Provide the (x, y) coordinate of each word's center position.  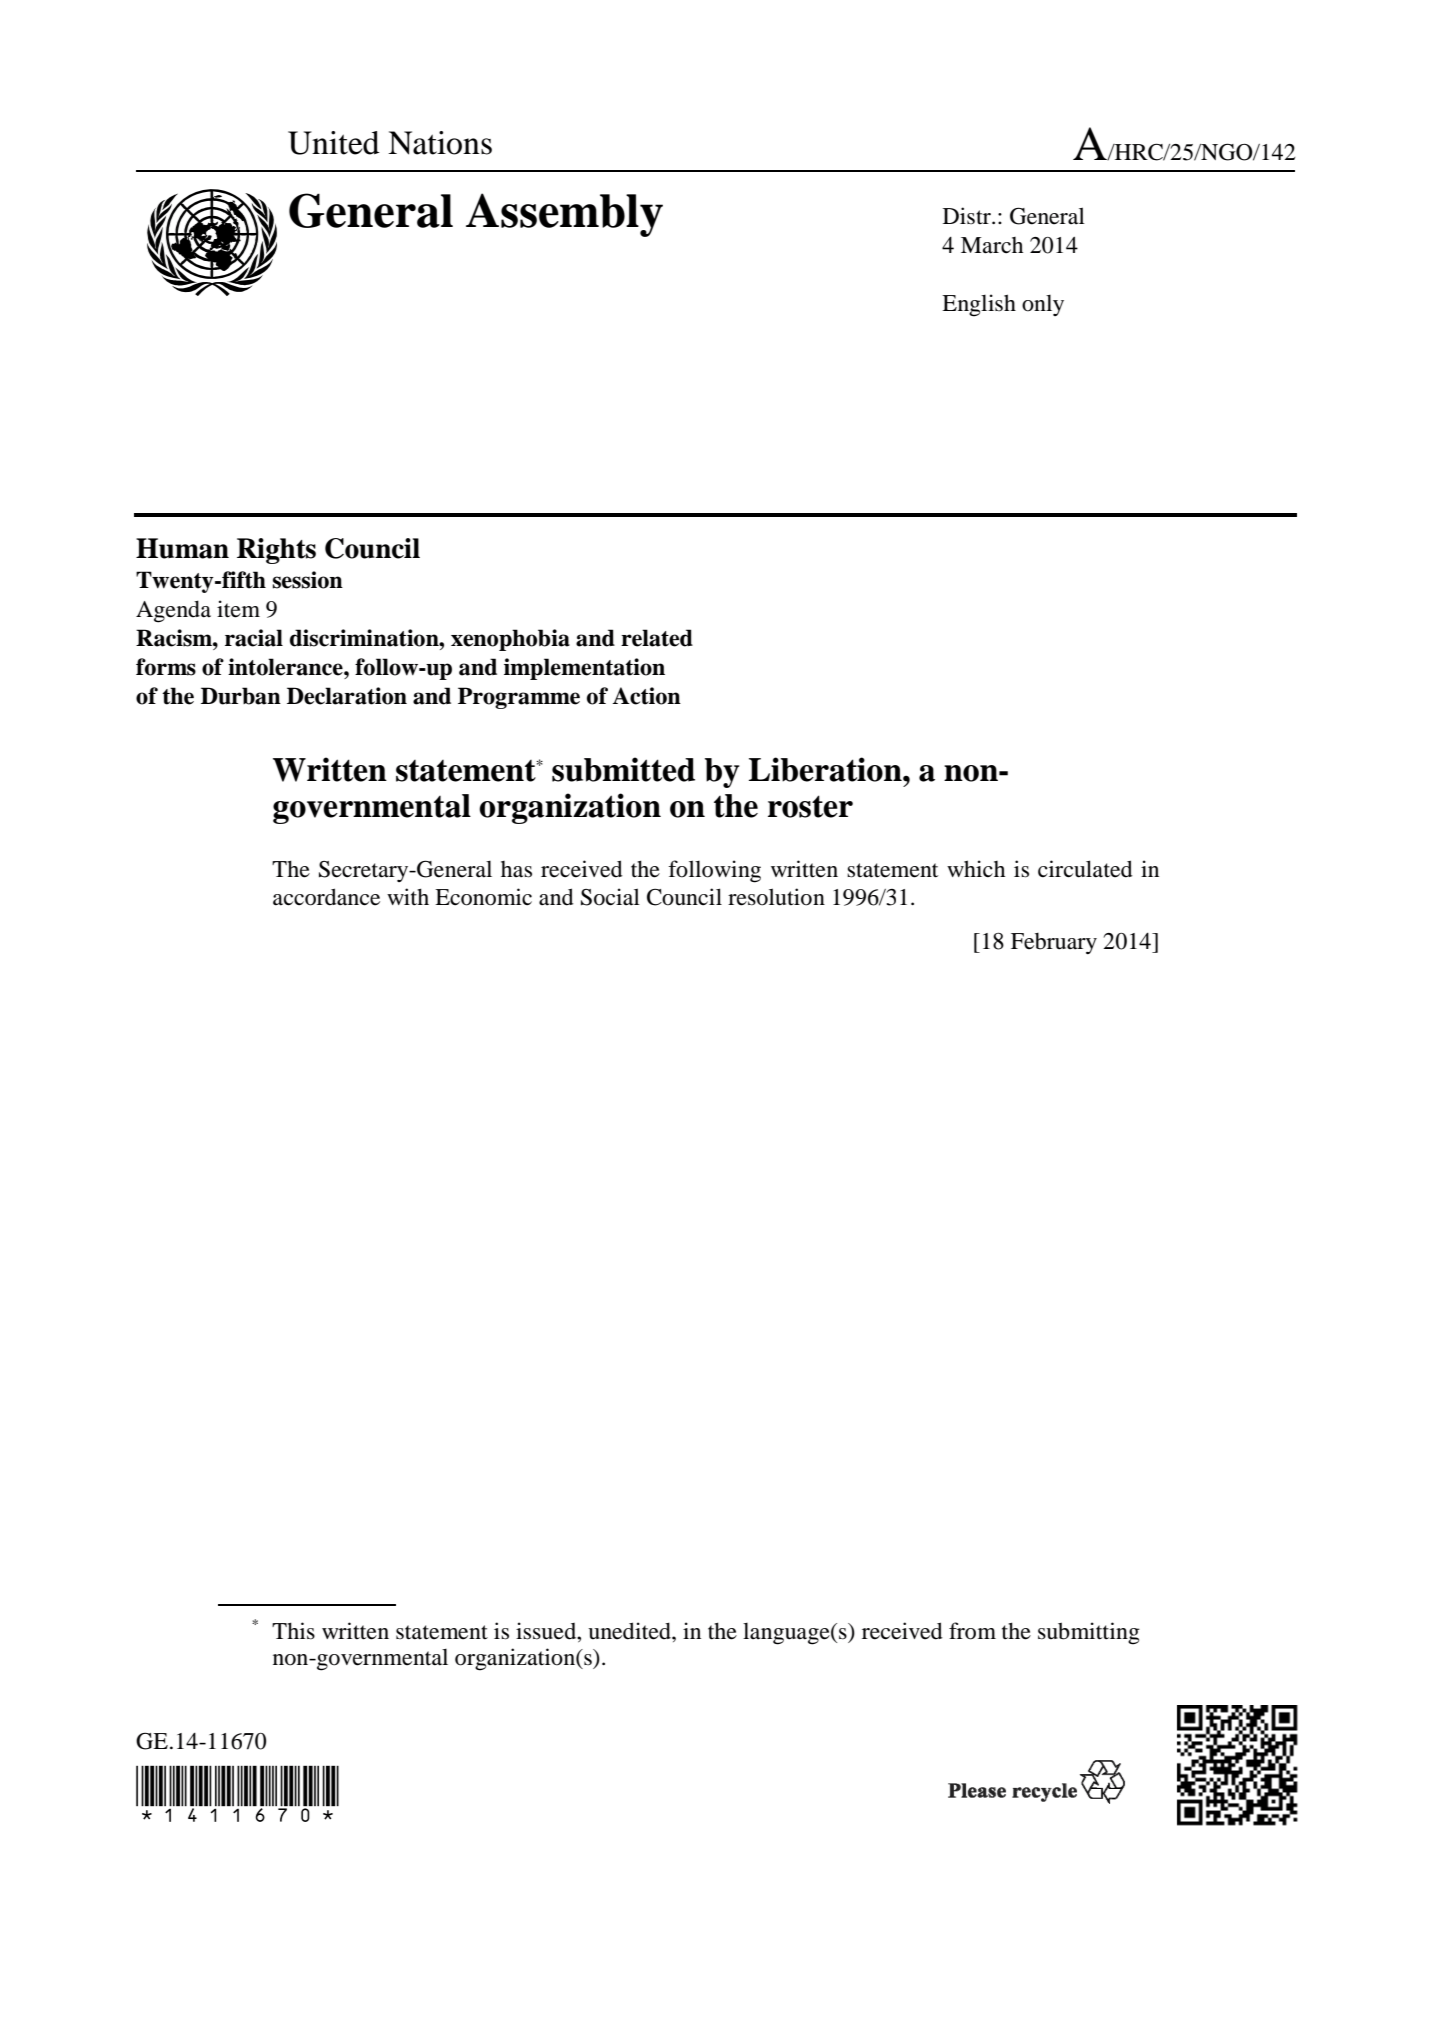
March (992, 245)
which (976, 868)
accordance (326, 897)
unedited (630, 1631)
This (293, 1631)
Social (610, 897)
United (334, 143)
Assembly (564, 215)
